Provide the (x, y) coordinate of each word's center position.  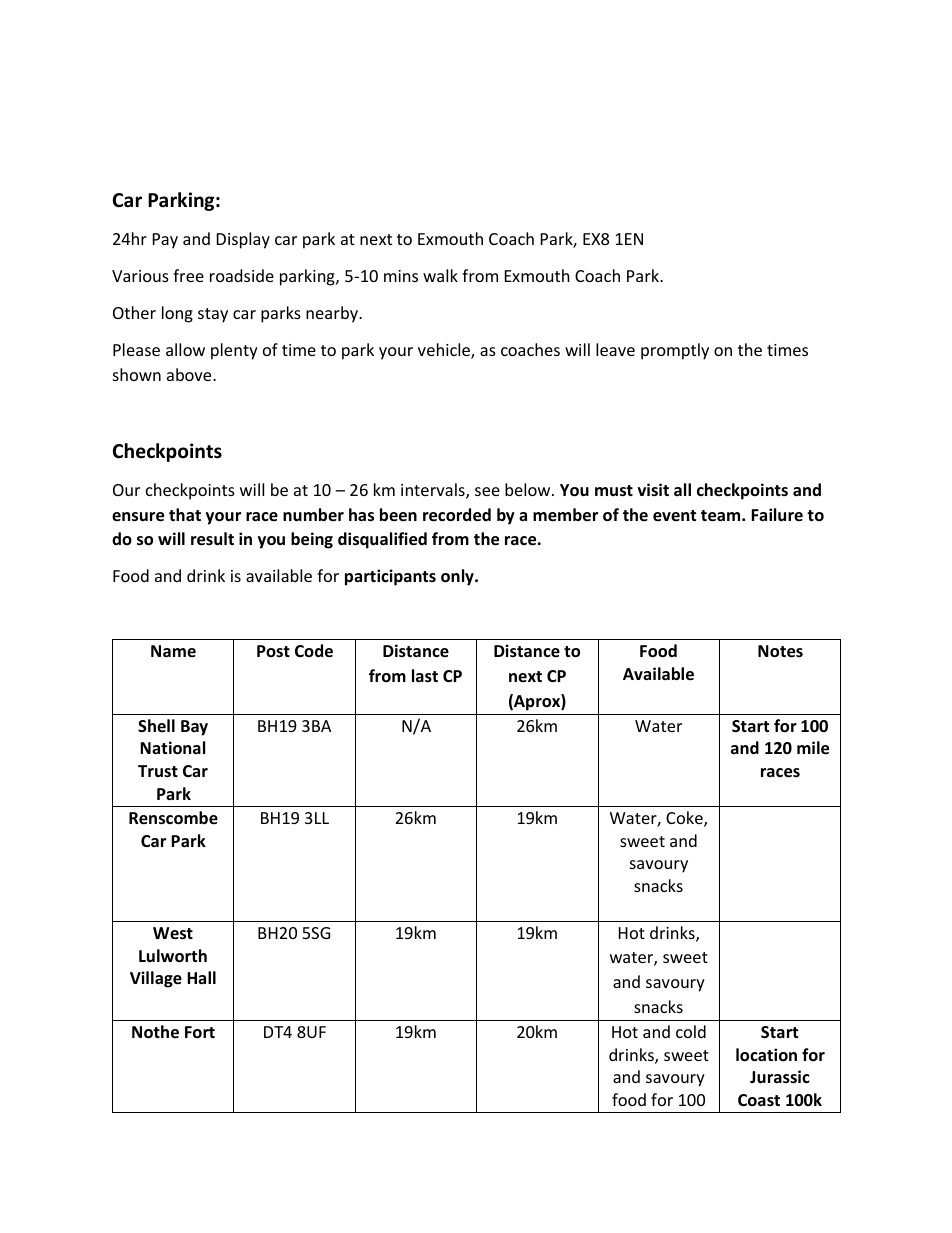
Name (173, 651)
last (425, 676)
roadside (242, 275)
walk (440, 275)
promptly (675, 351)
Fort (200, 1032)
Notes (780, 651)
